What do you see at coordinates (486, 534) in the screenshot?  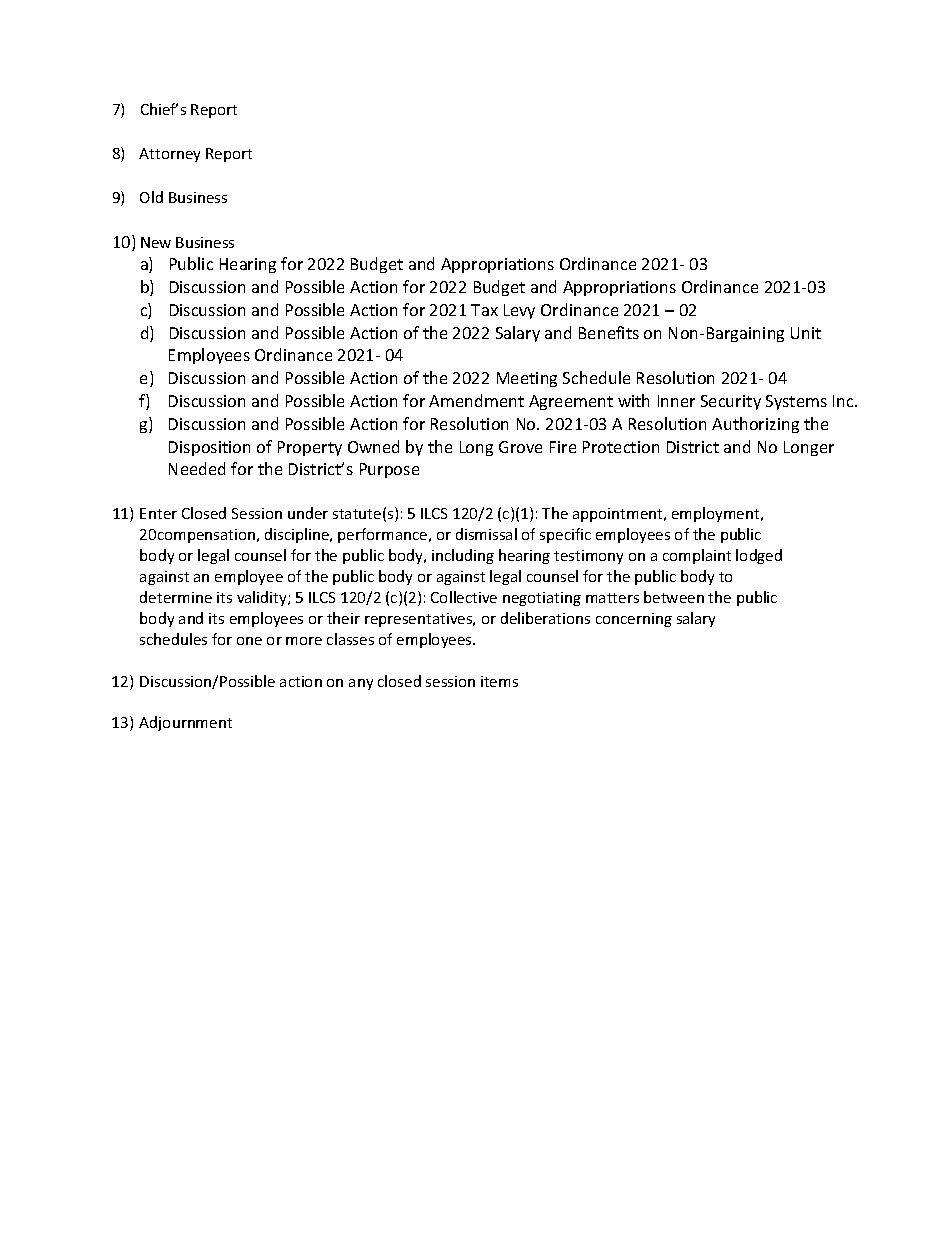 I see `dismissal` at bounding box center [486, 534].
